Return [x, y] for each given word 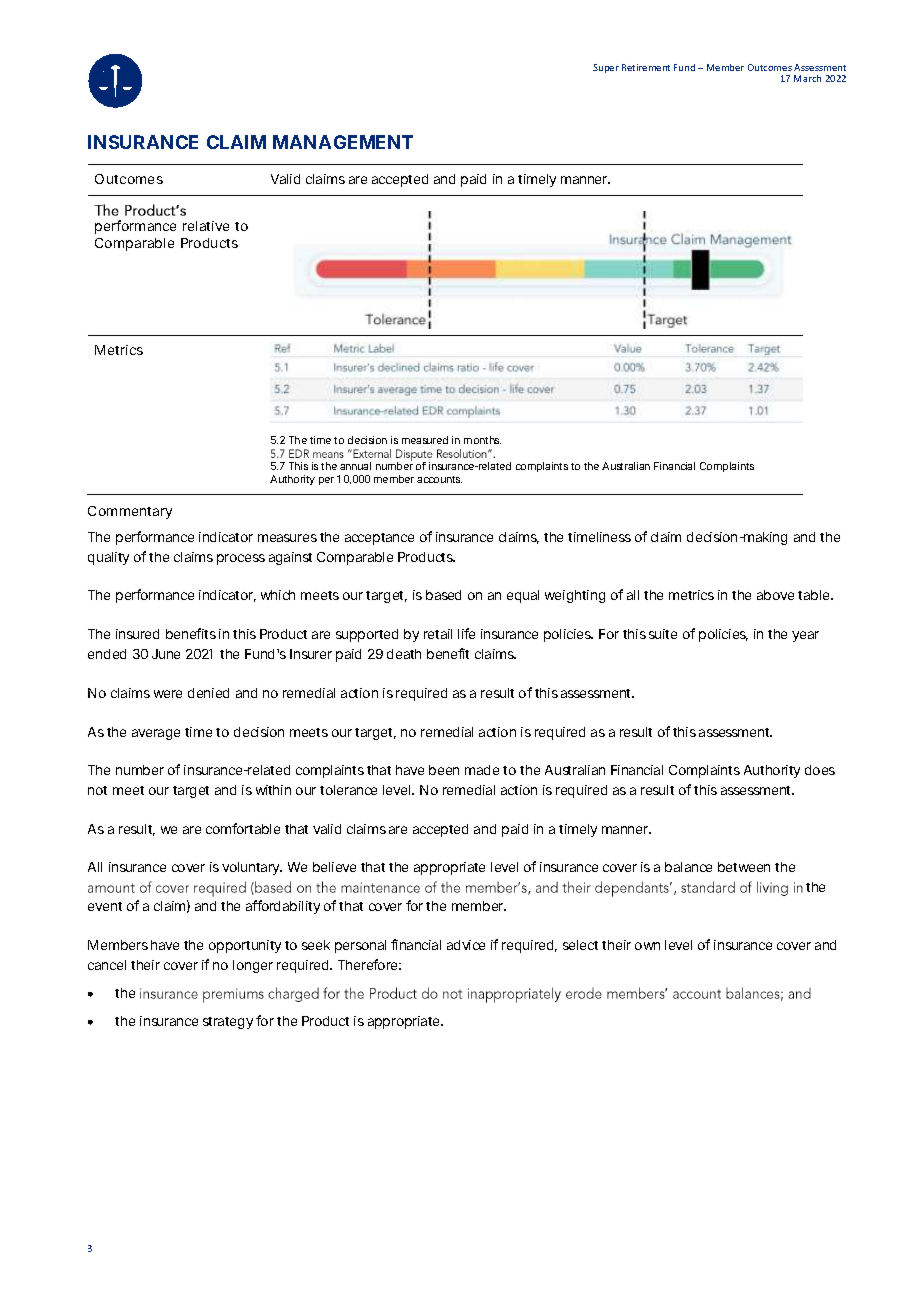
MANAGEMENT [343, 142]
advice [466, 945]
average [156, 734]
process [241, 559]
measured [425, 440]
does [820, 770]
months [482, 440]
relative [206, 226]
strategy [228, 1023]
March [807, 78]
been [444, 770]
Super [606, 68]
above [775, 595]
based [443, 595]
